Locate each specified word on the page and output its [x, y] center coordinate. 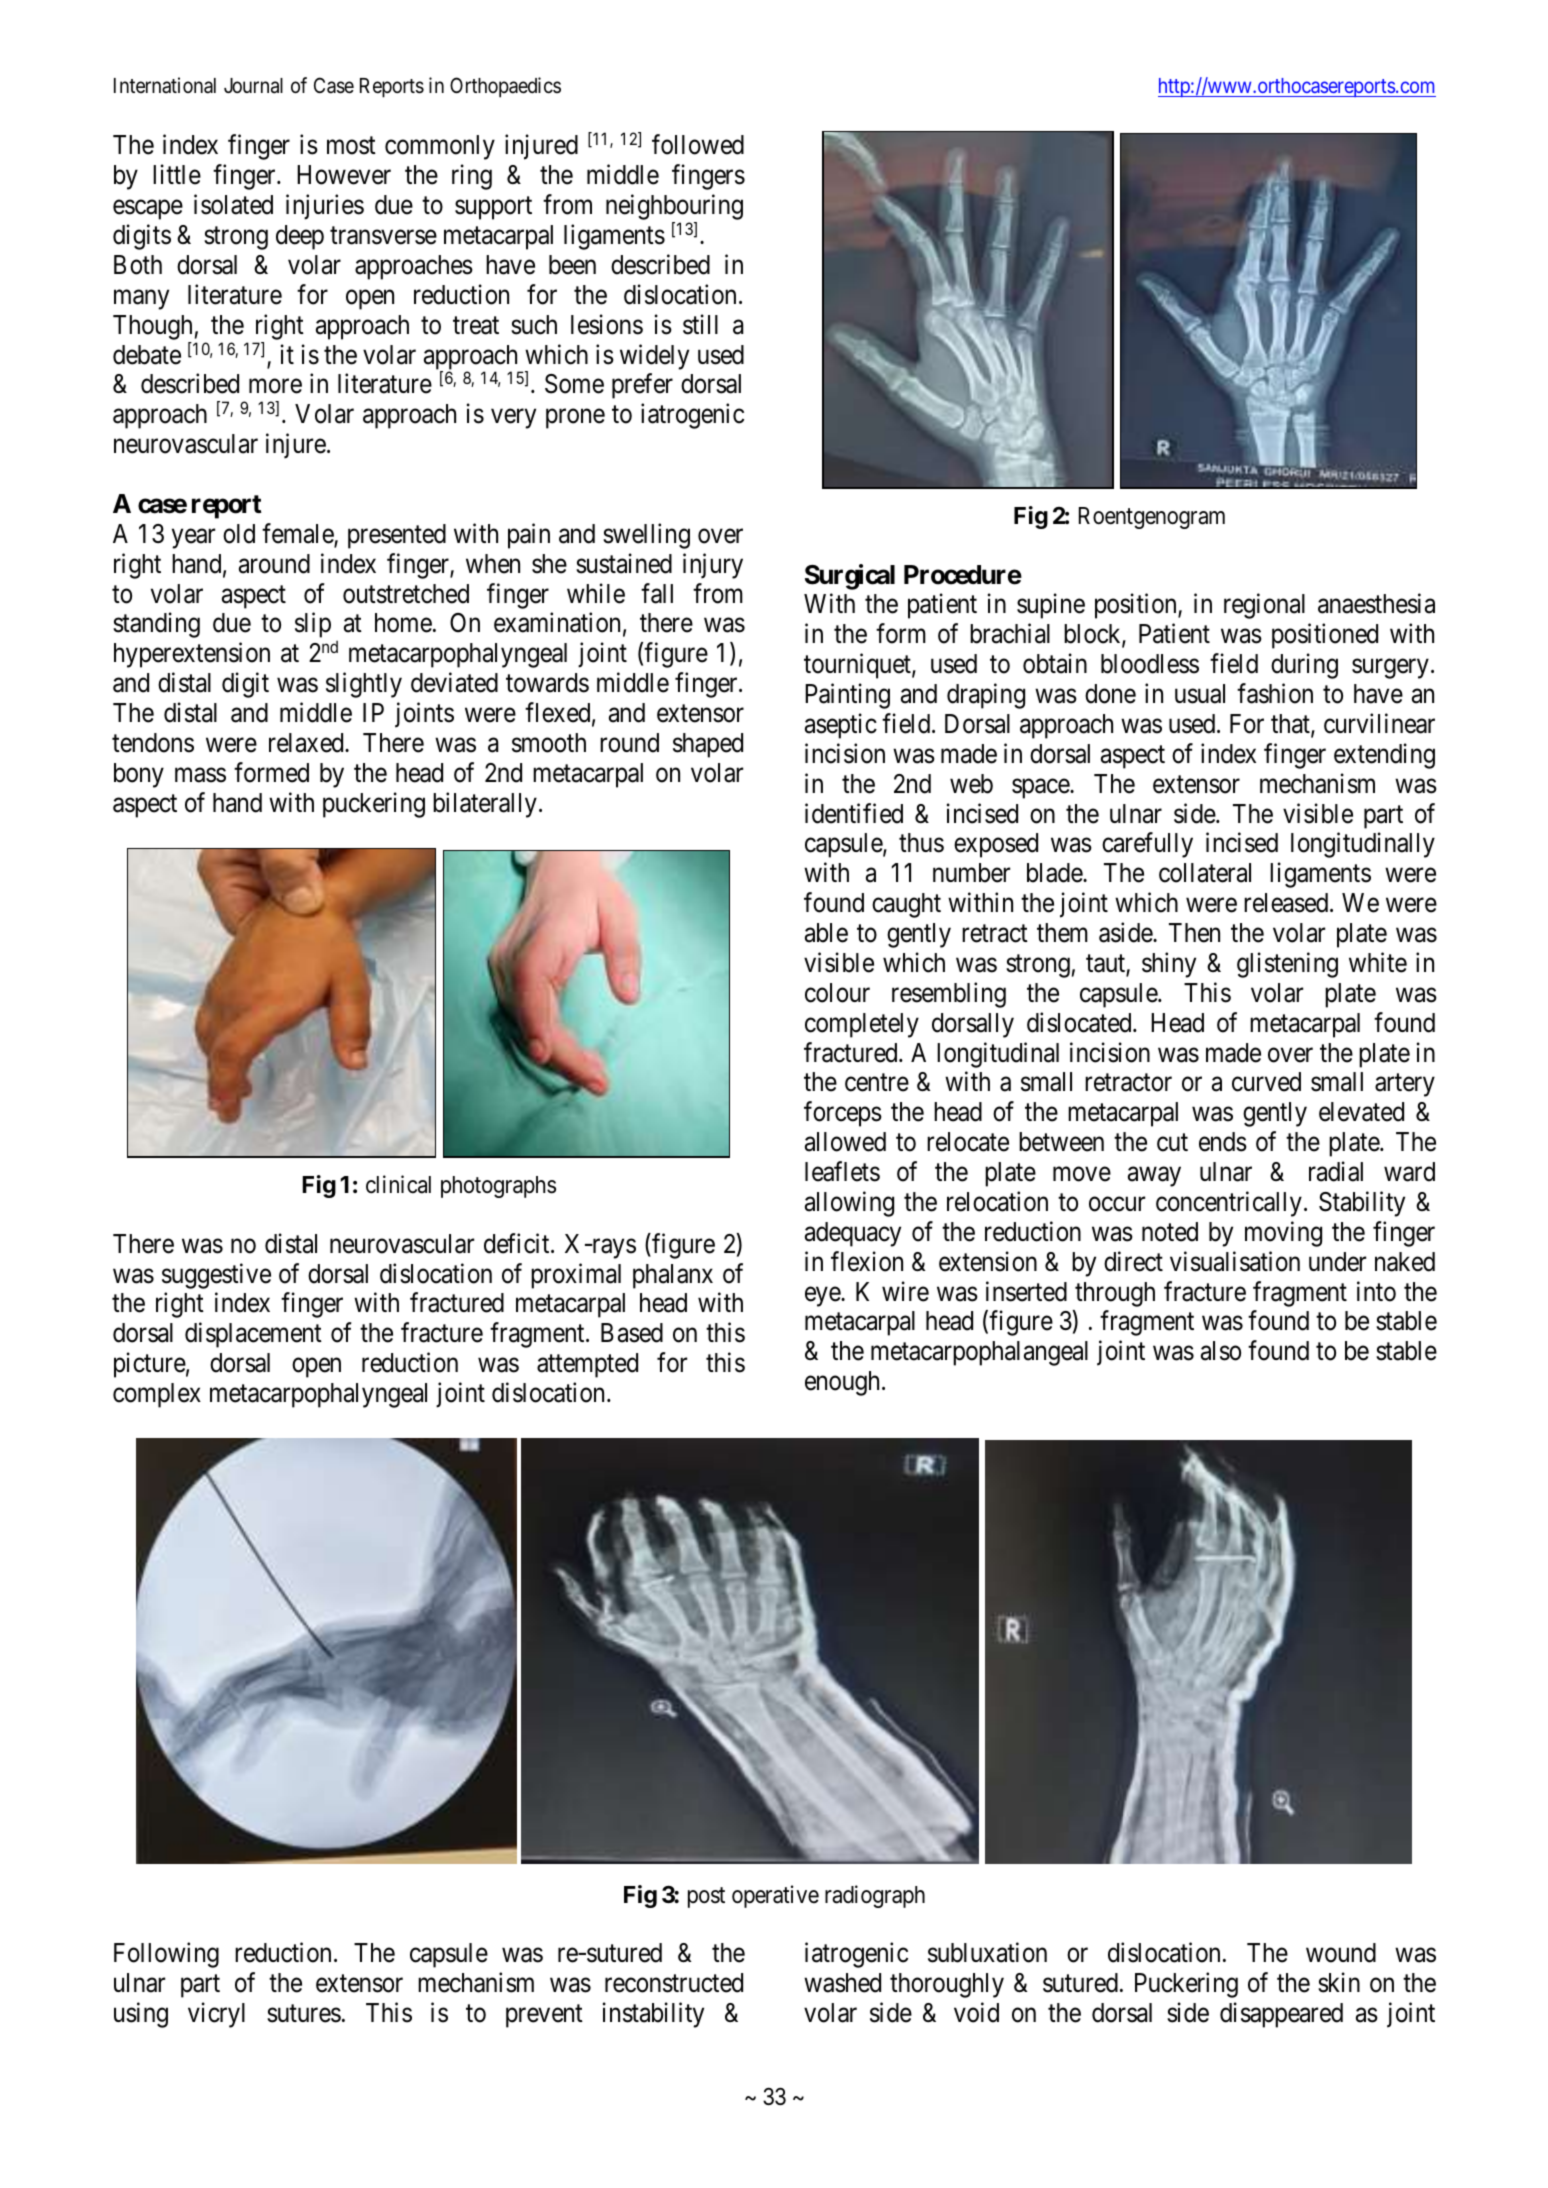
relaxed [307, 743]
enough [844, 1383]
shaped [708, 745]
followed [698, 145]
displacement [253, 1335]
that [1291, 725]
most [351, 146]
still [700, 324]
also [1221, 1351]
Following [166, 1955]
